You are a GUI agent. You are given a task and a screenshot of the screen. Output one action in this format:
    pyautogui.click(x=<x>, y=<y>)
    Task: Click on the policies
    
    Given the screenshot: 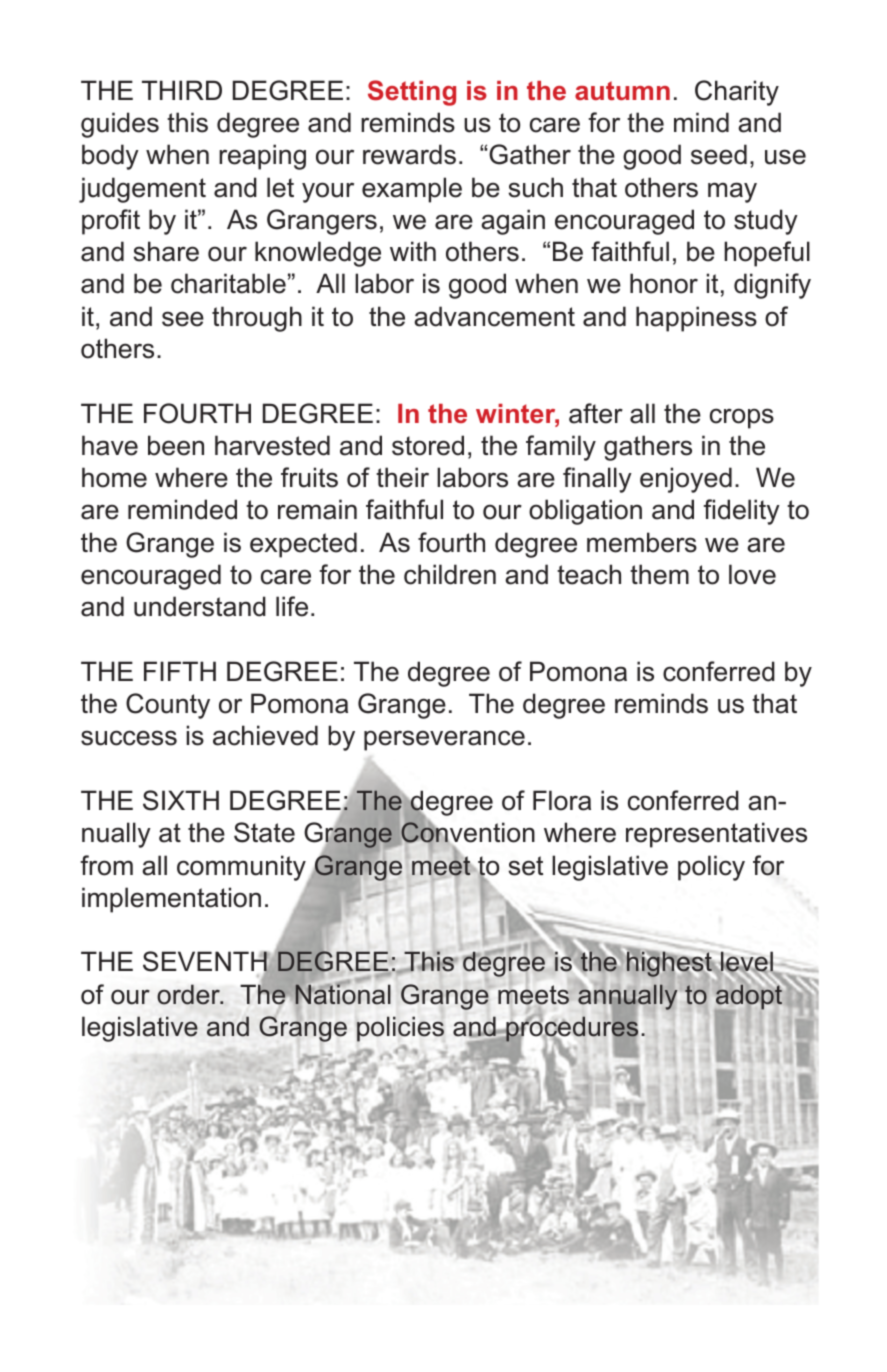 What is the action you would take?
    pyautogui.click(x=400, y=1029)
